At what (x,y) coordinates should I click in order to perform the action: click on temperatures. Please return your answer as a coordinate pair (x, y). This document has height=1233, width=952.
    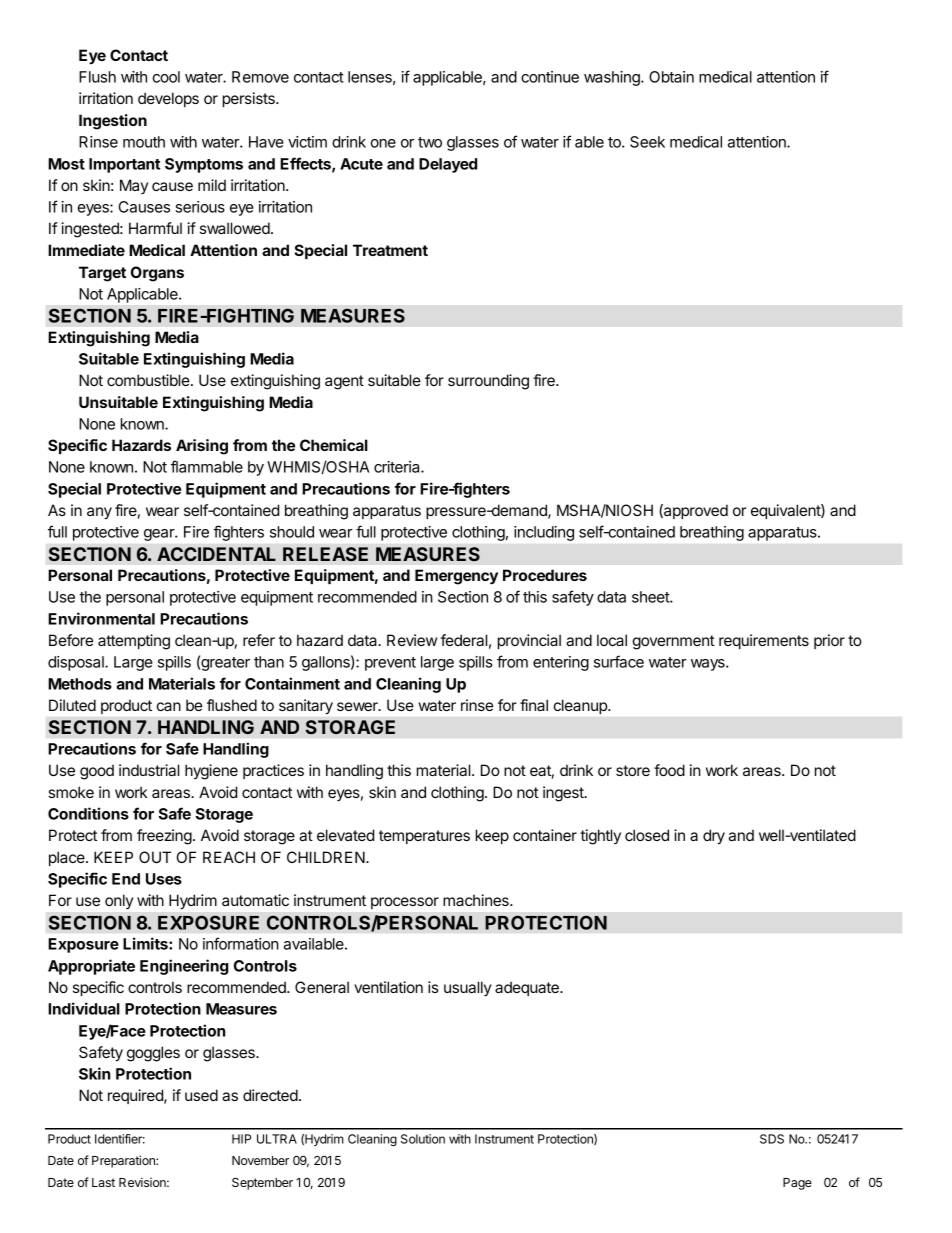
    Looking at the image, I should click on (424, 837).
